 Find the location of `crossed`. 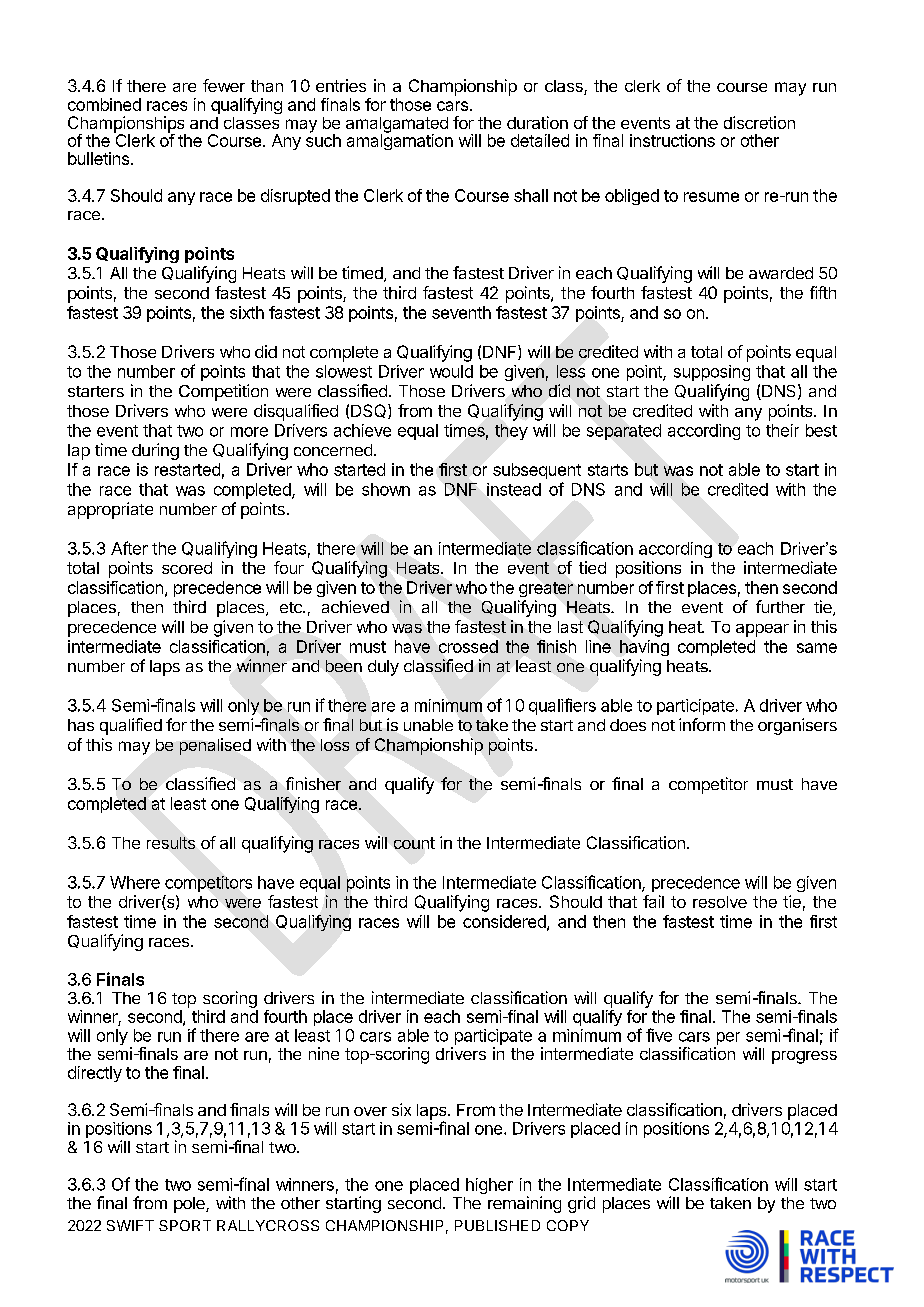

crossed is located at coordinates (468, 646).
